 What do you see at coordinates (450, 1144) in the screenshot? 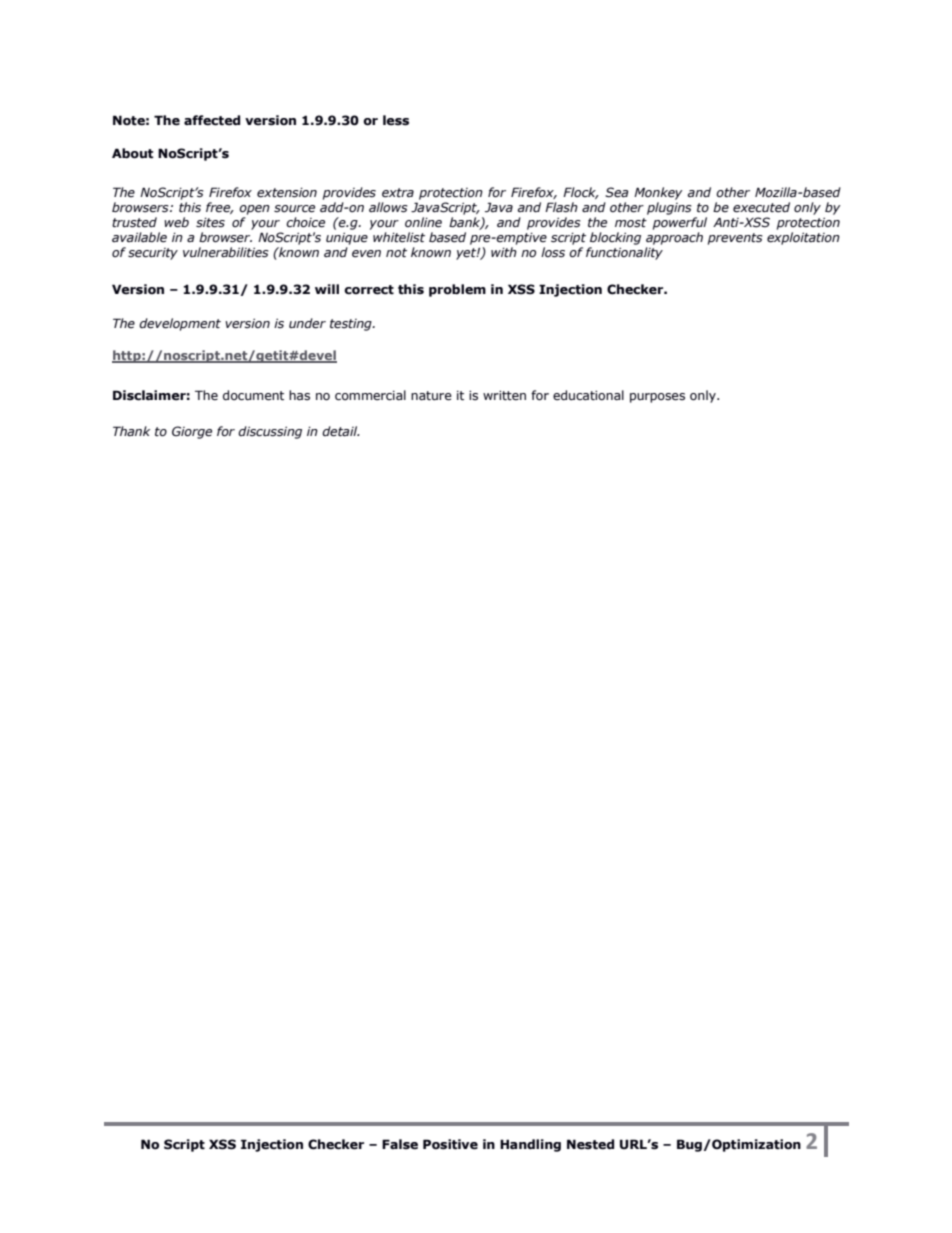
I see `Positive` at bounding box center [450, 1144].
